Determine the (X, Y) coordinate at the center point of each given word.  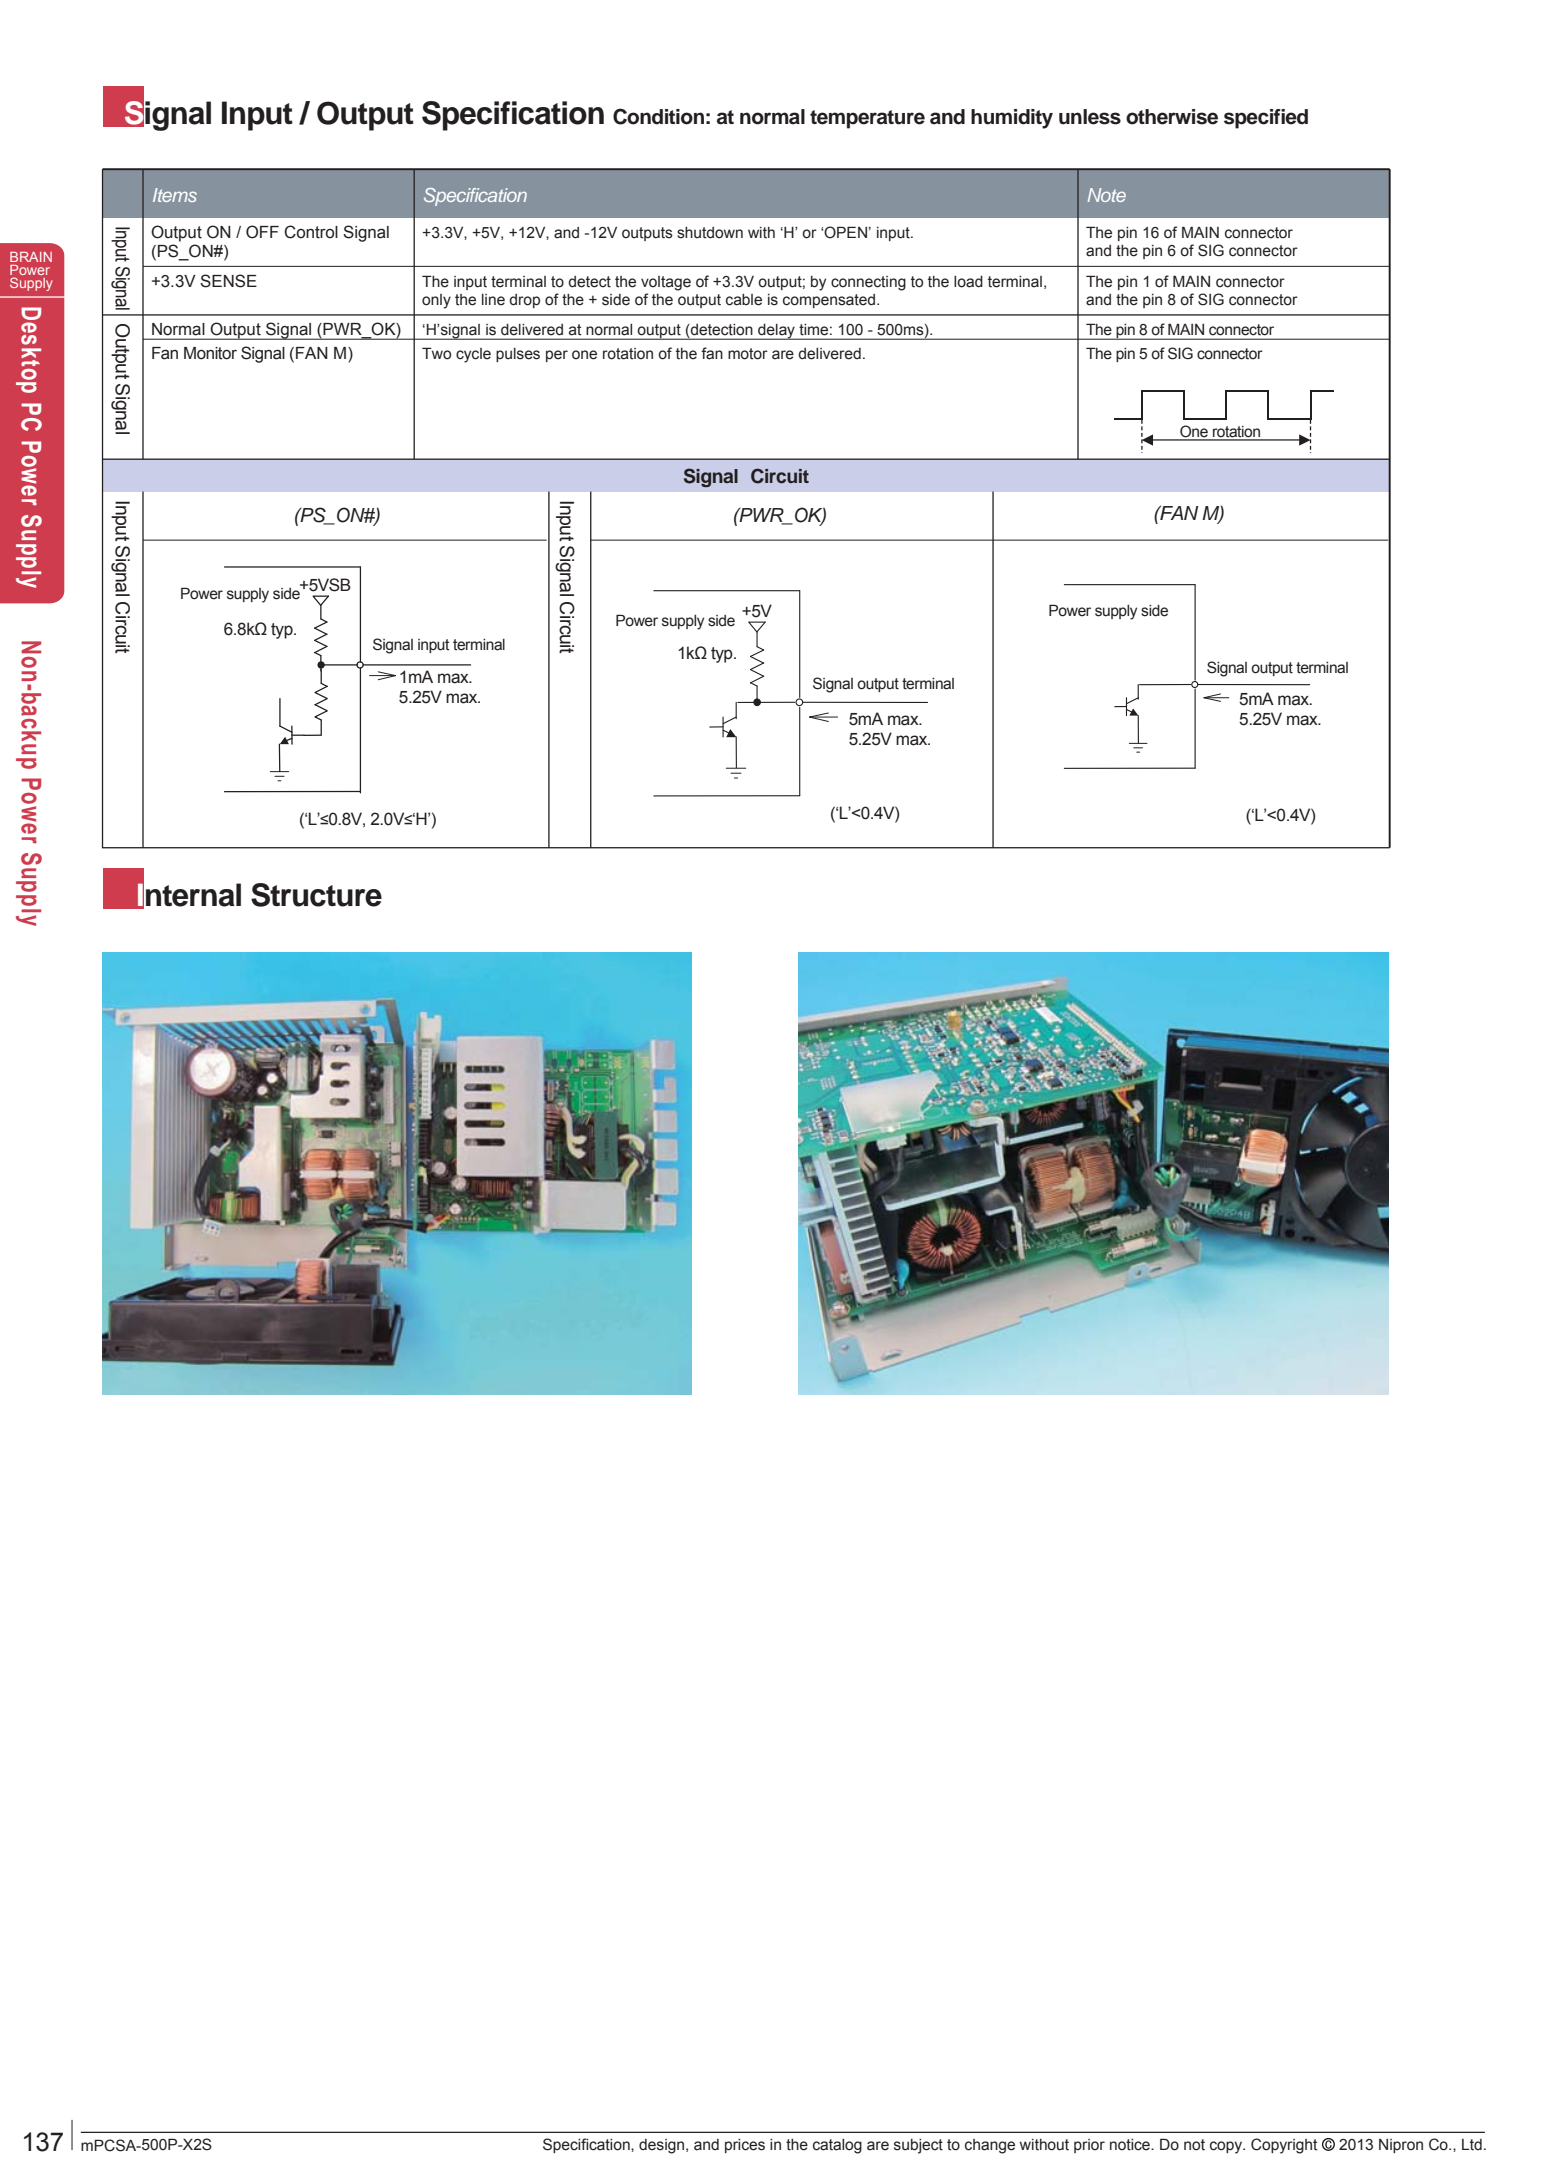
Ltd (1472, 2145)
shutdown (710, 233)
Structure (316, 895)
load (968, 282)
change (990, 2146)
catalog (837, 2146)
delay (776, 332)
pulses (518, 355)
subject (918, 2146)
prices (745, 2146)
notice (1131, 2145)
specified (1266, 119)
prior (1089, 2146)
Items (175, 195)
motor (748, 354)
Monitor (210, 353)
